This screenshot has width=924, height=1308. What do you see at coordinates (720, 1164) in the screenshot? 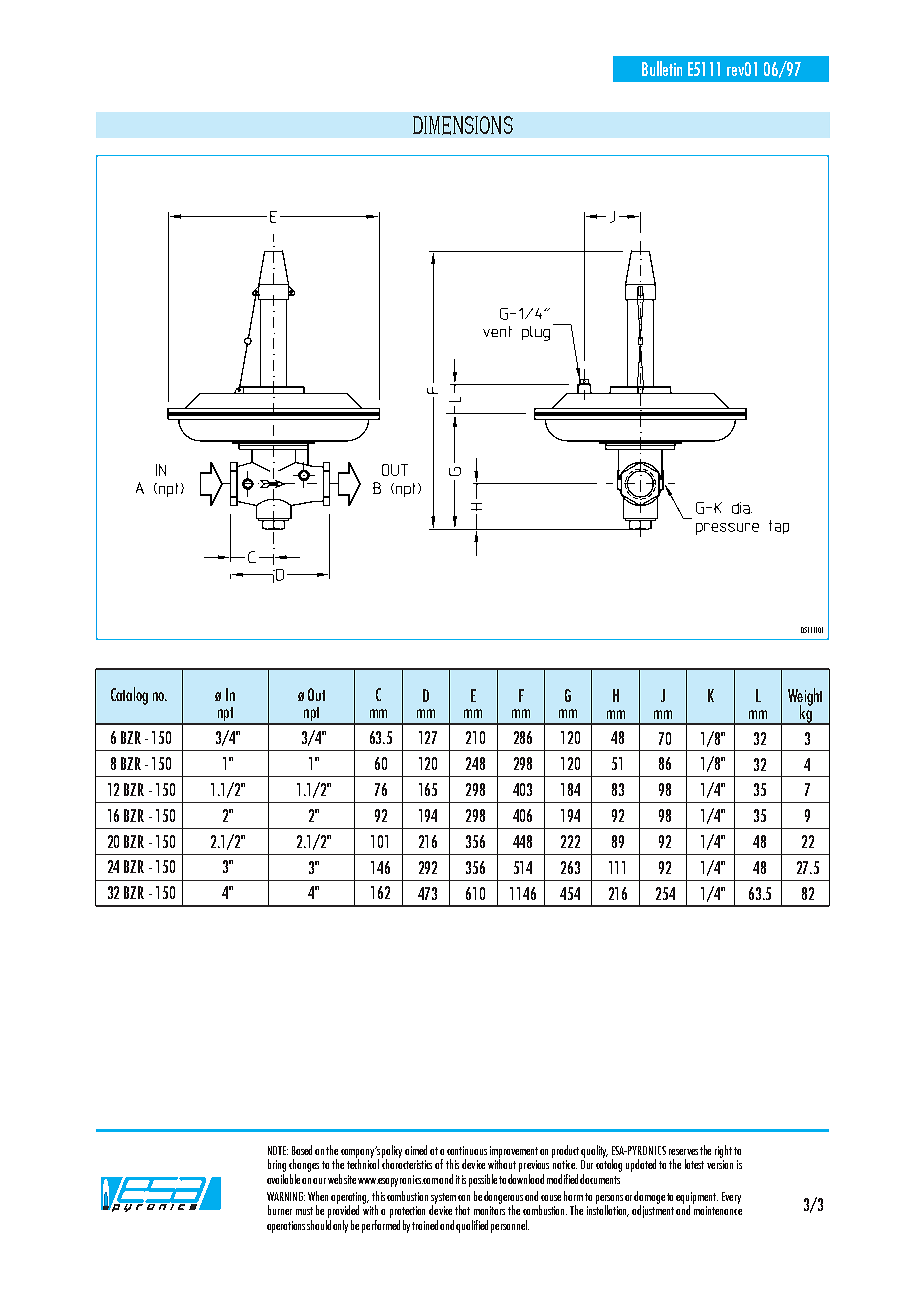
I see `version` at bounding box center [720, 1164].
